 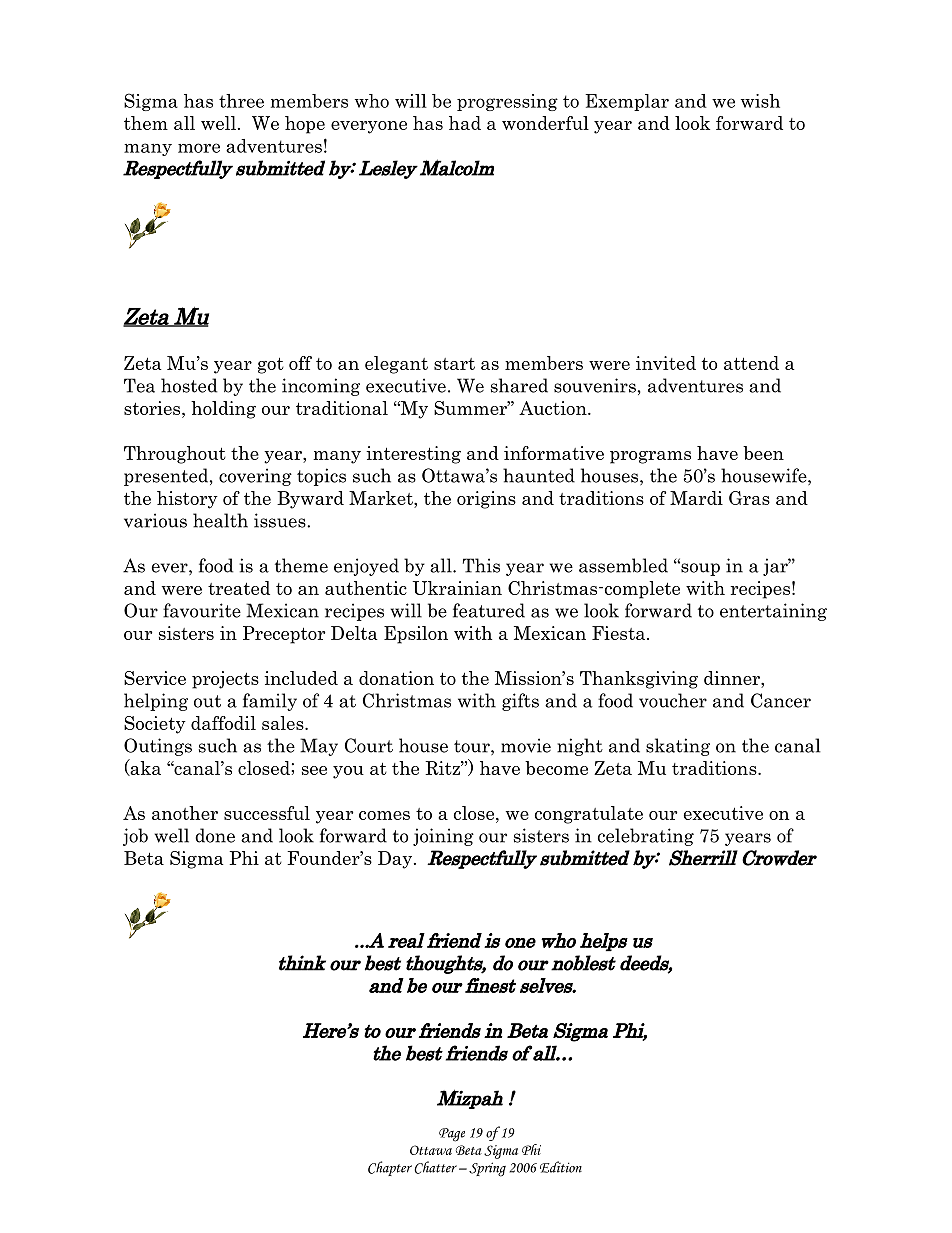 What do you see at coordinates (760, 101) in the screenshot?
I see `wish` at bounding box center [760, 101].
